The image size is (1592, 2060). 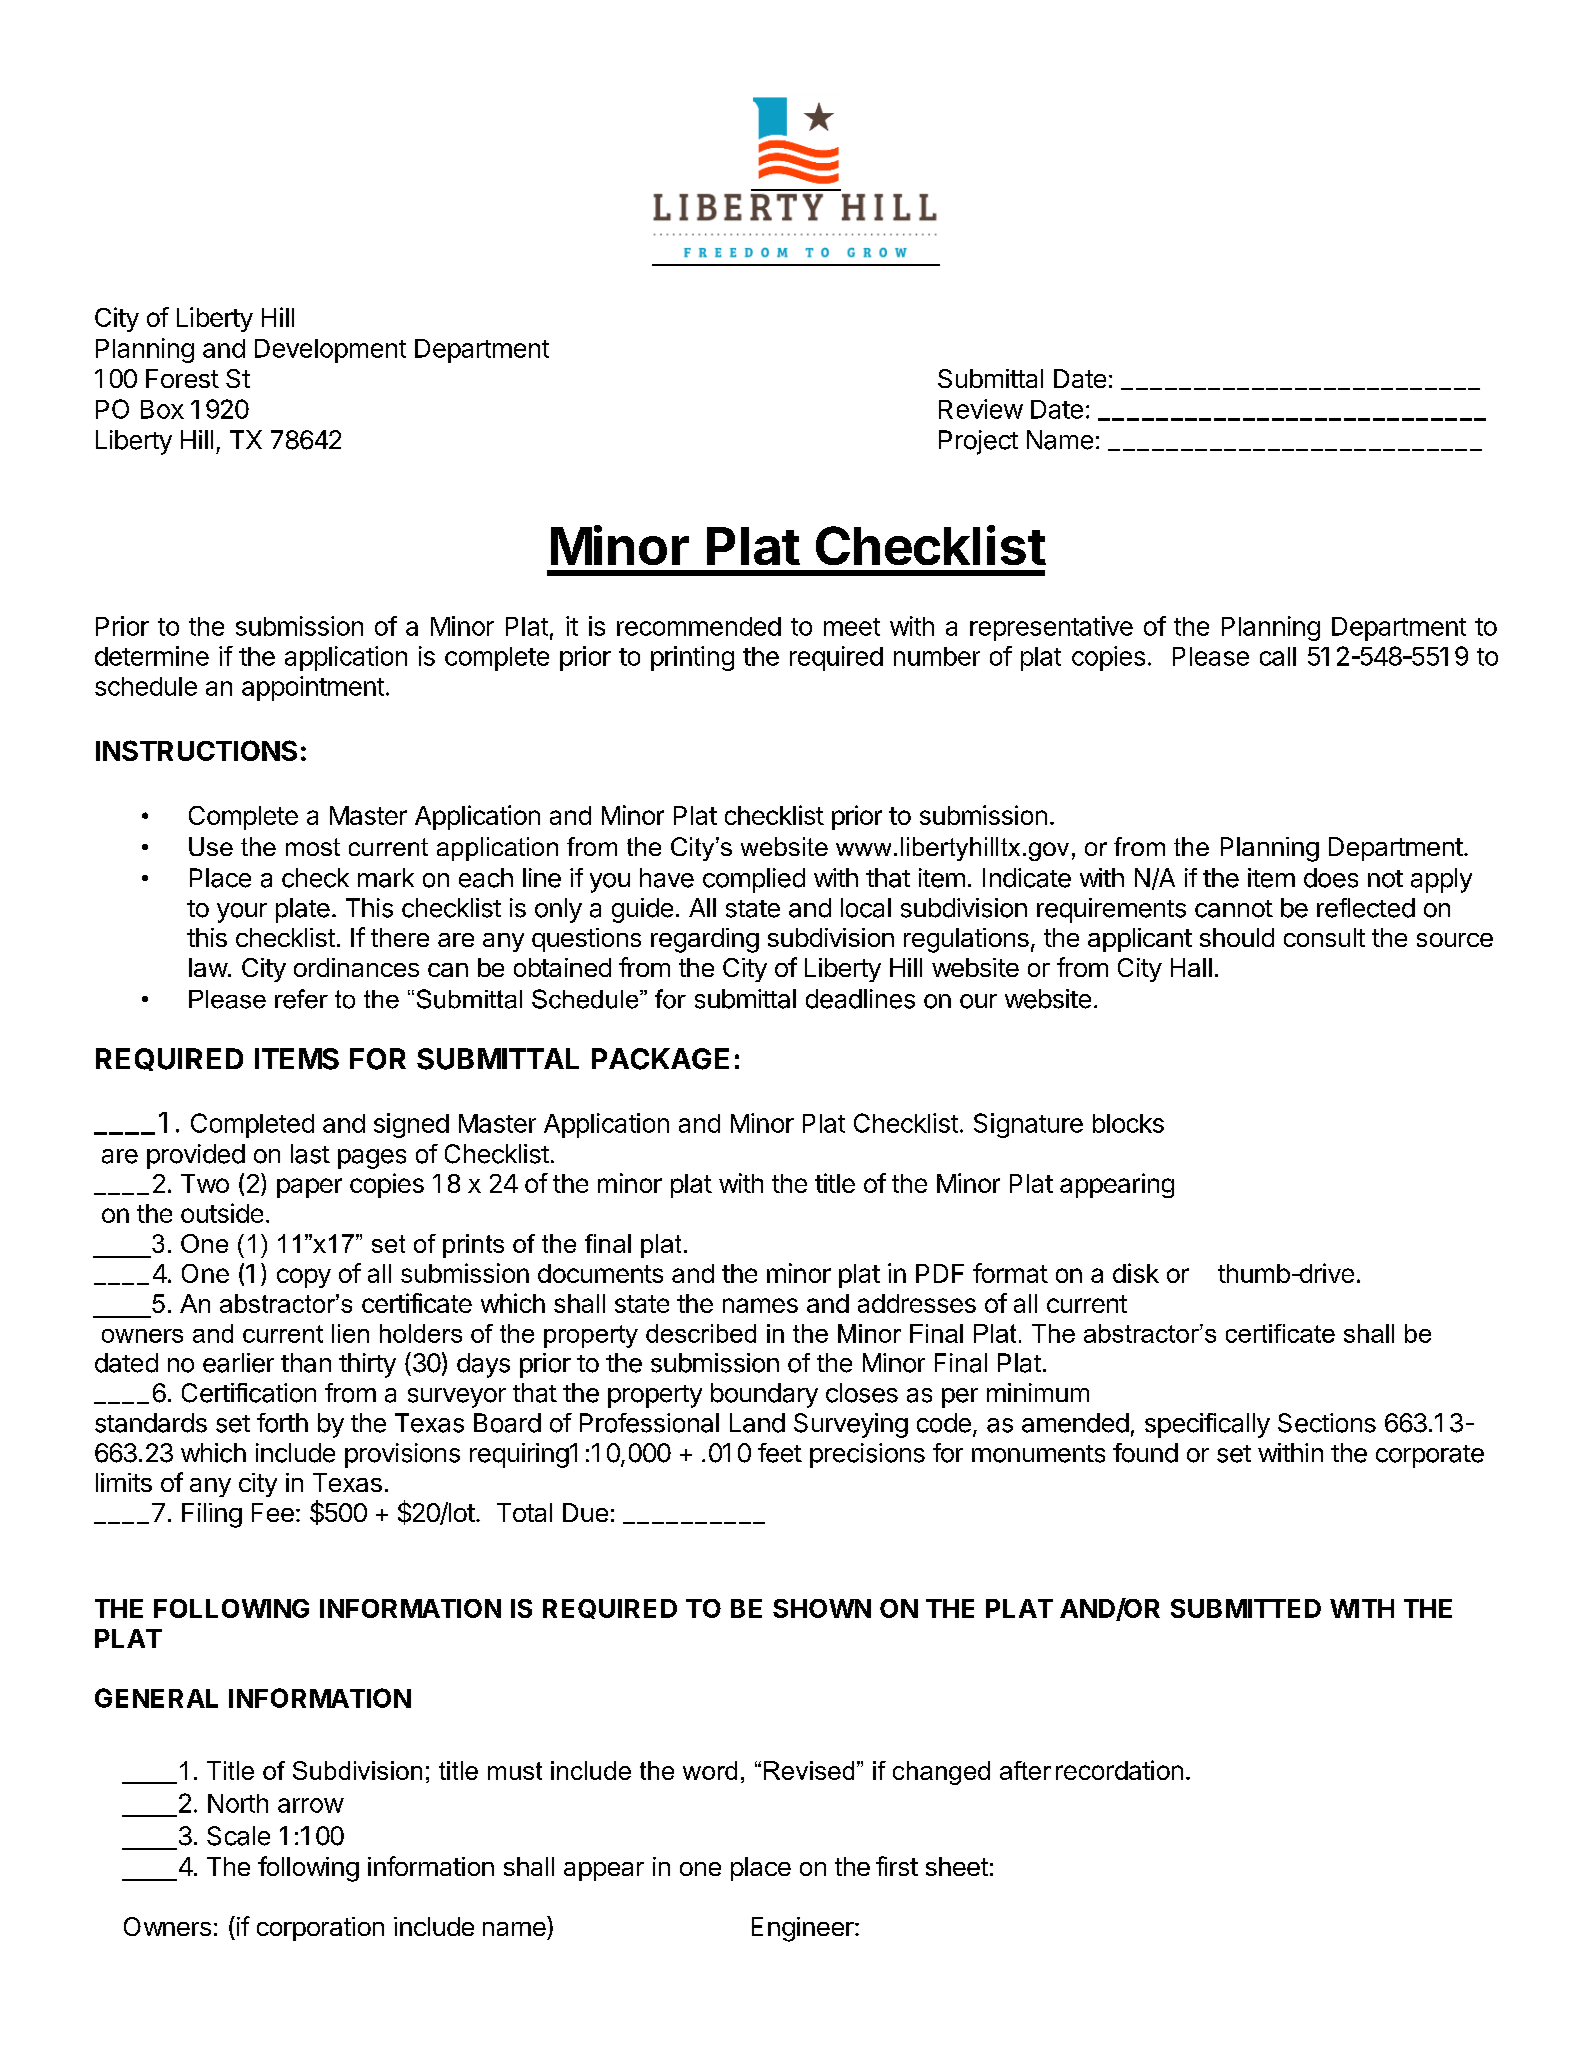 What do you see at coordinates (242, 913) in the page?
I see `your` at bounding box center [242, 913].
